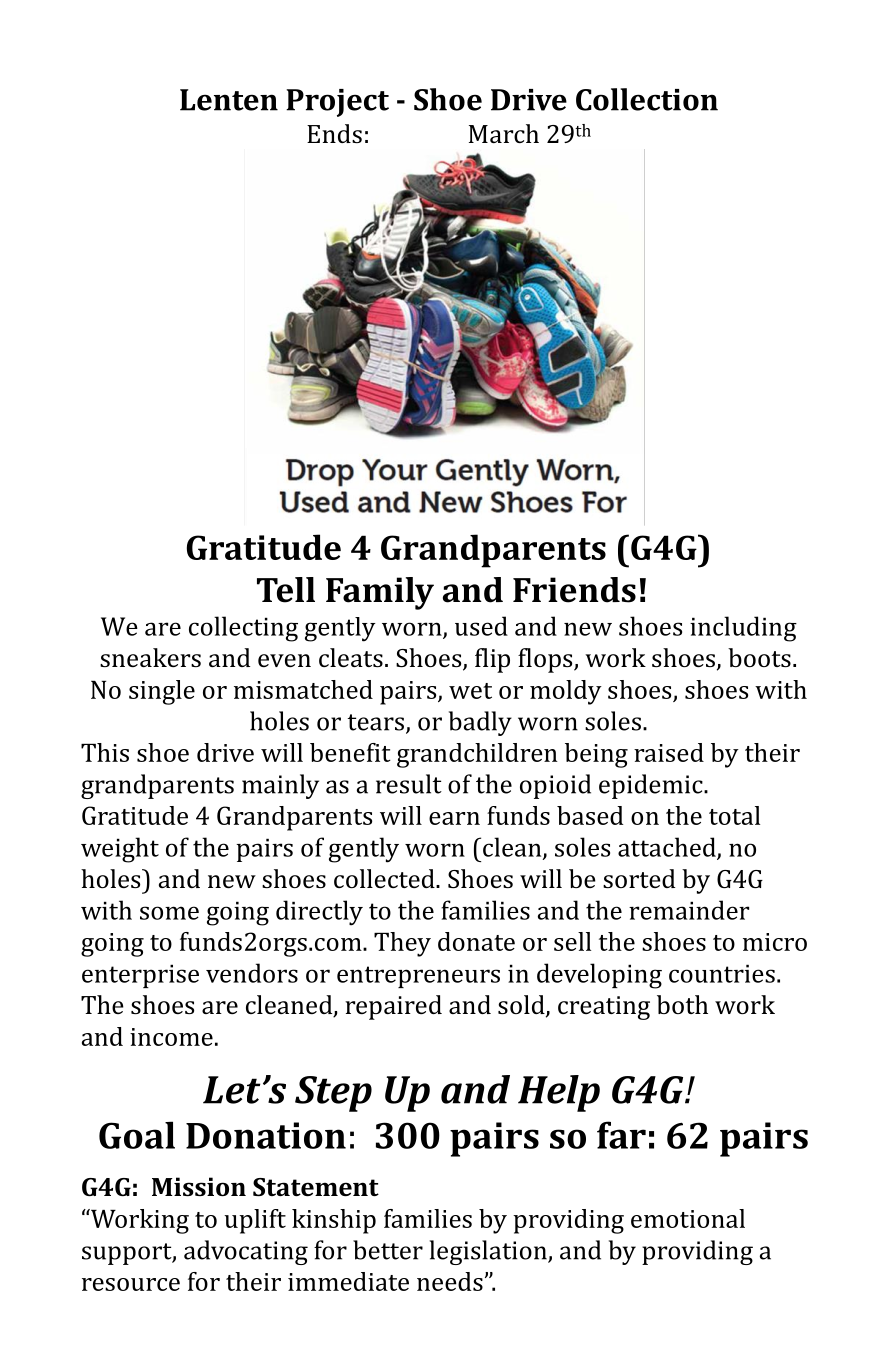 This screenshot has width=887, height=1372. Describe the element at coordinates (743, 629) in the screenshot. I see `including` at that location.
